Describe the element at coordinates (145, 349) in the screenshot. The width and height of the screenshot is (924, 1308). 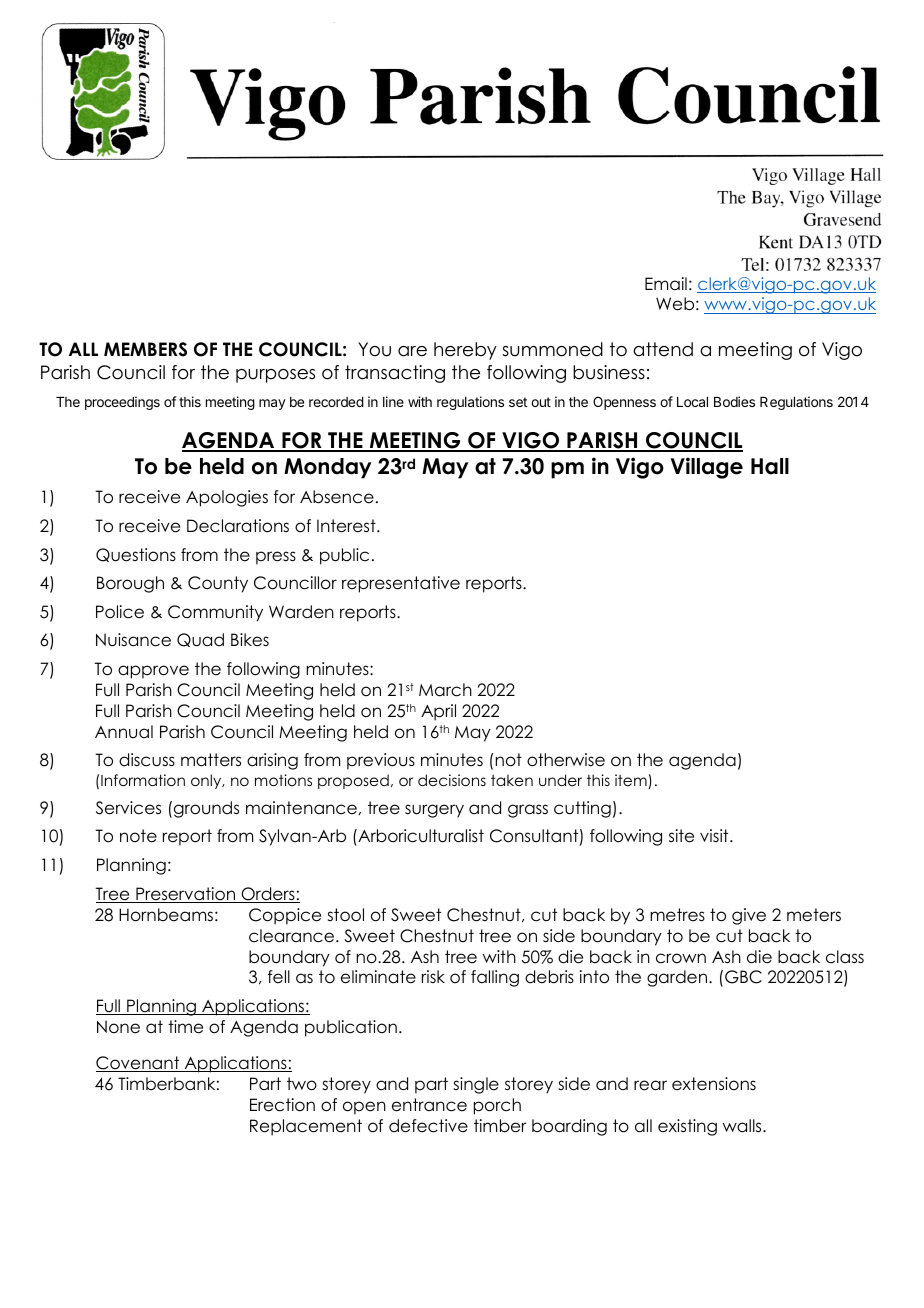
I see `MEMBERS` at that location.
